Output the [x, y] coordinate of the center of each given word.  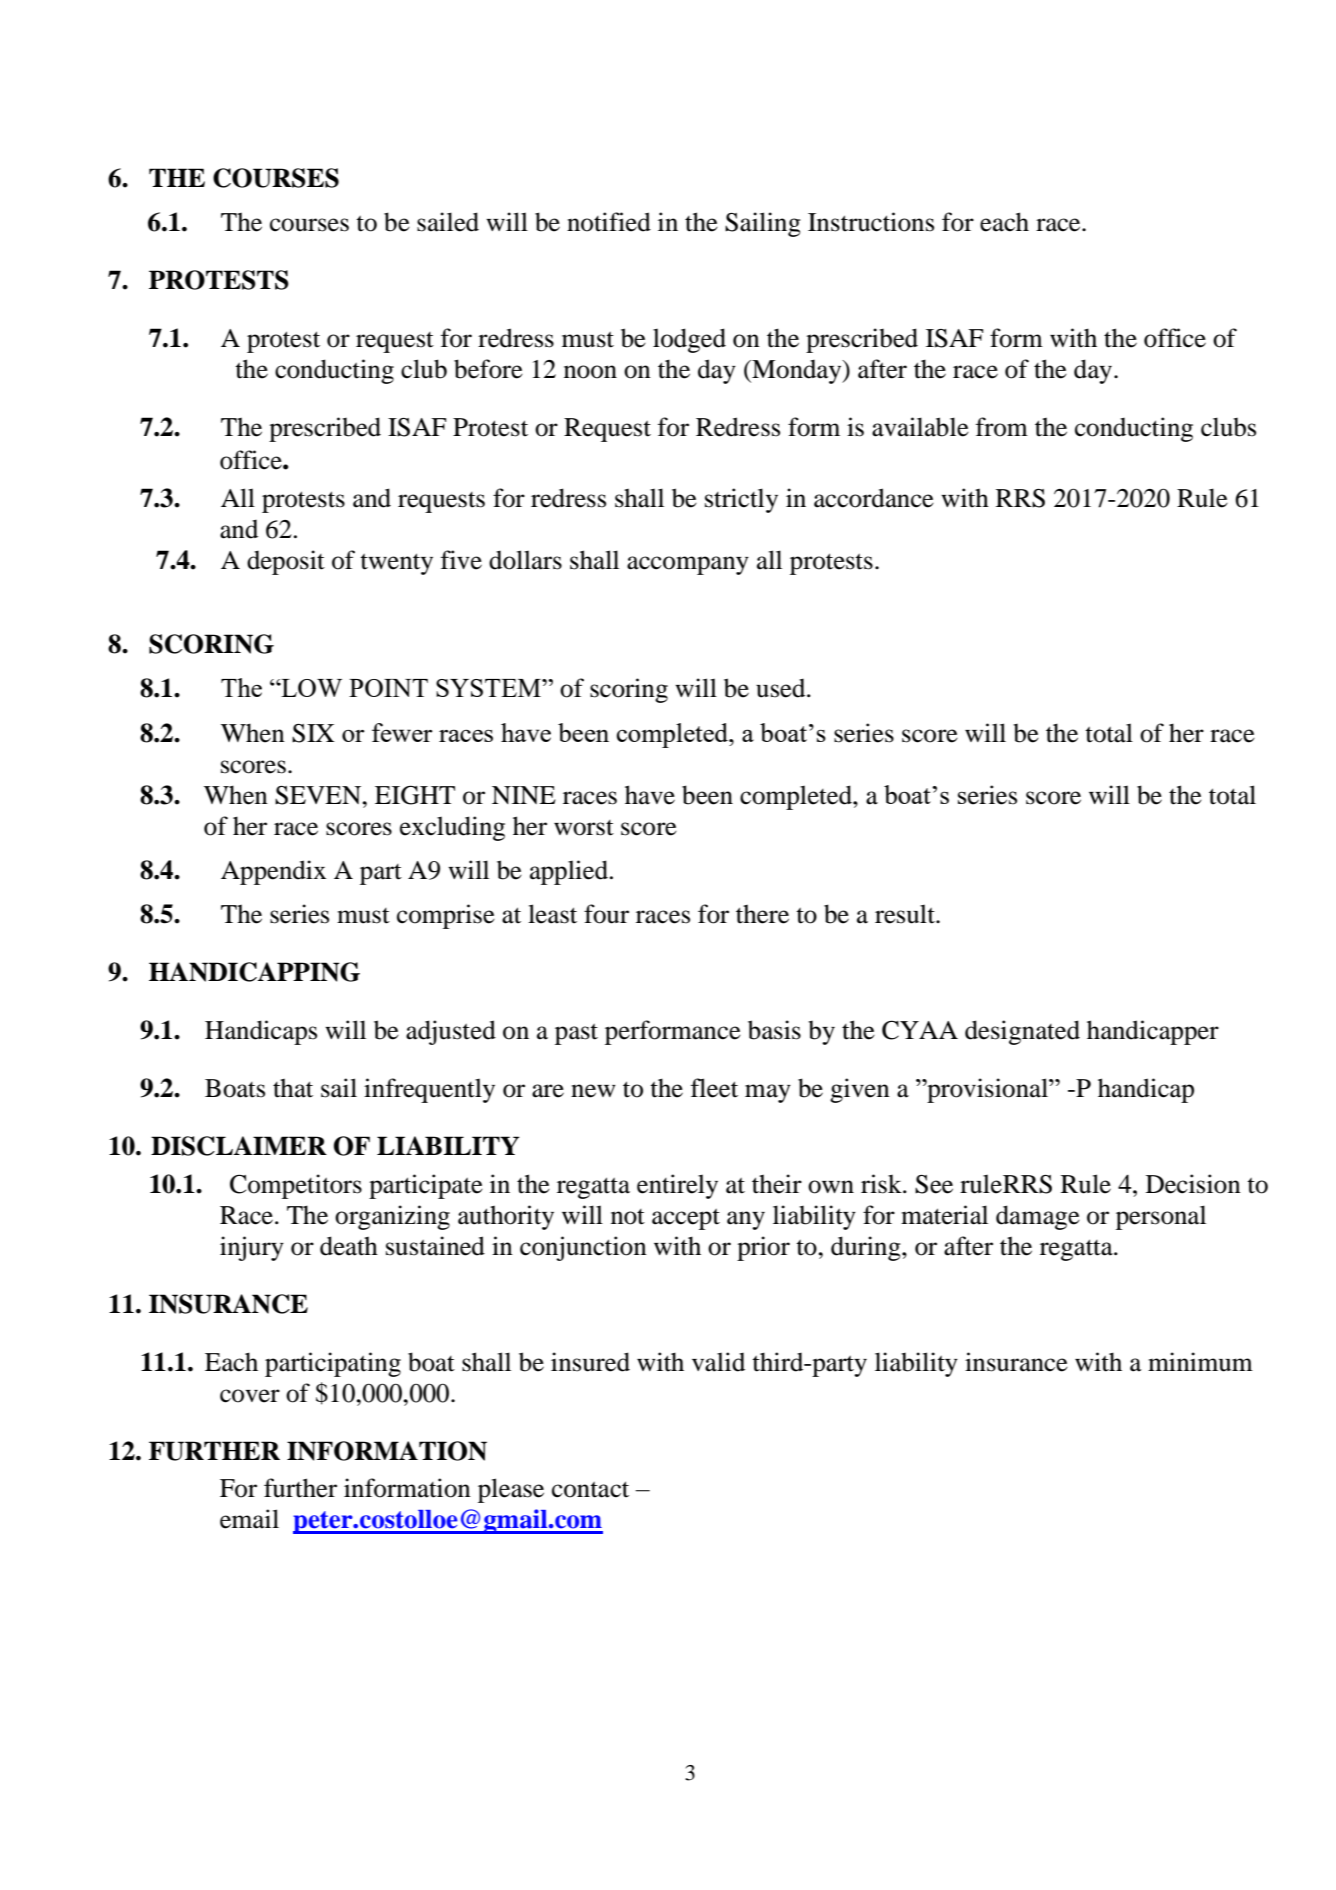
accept [686, 1219]
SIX [313, 733]
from [1002, 427]
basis [774, 1030]
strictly [741, 500]
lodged [689, 340]
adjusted [451, 1032]
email [249, 1519]
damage [1038, 1217]
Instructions [871, 222]
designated [1022, 1032]
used [782, 688]
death [349, 1246]
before [488, 369]
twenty [396, 564]
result [906, 914]
